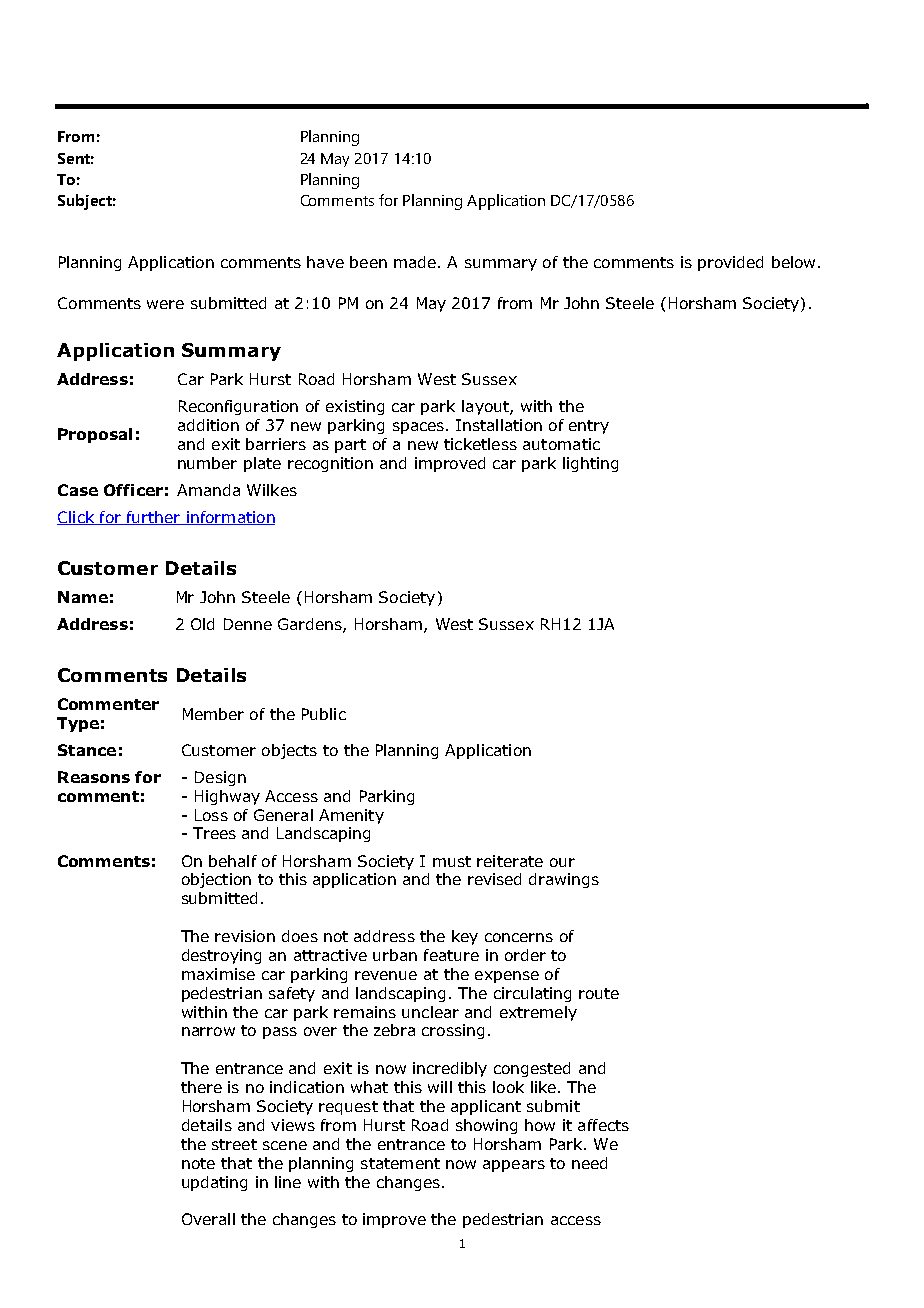 The image size is (924, 1308). What do you see at coordinates (603, 1125) in the page?
I see `affects` at bounding box center [603, 1125].
